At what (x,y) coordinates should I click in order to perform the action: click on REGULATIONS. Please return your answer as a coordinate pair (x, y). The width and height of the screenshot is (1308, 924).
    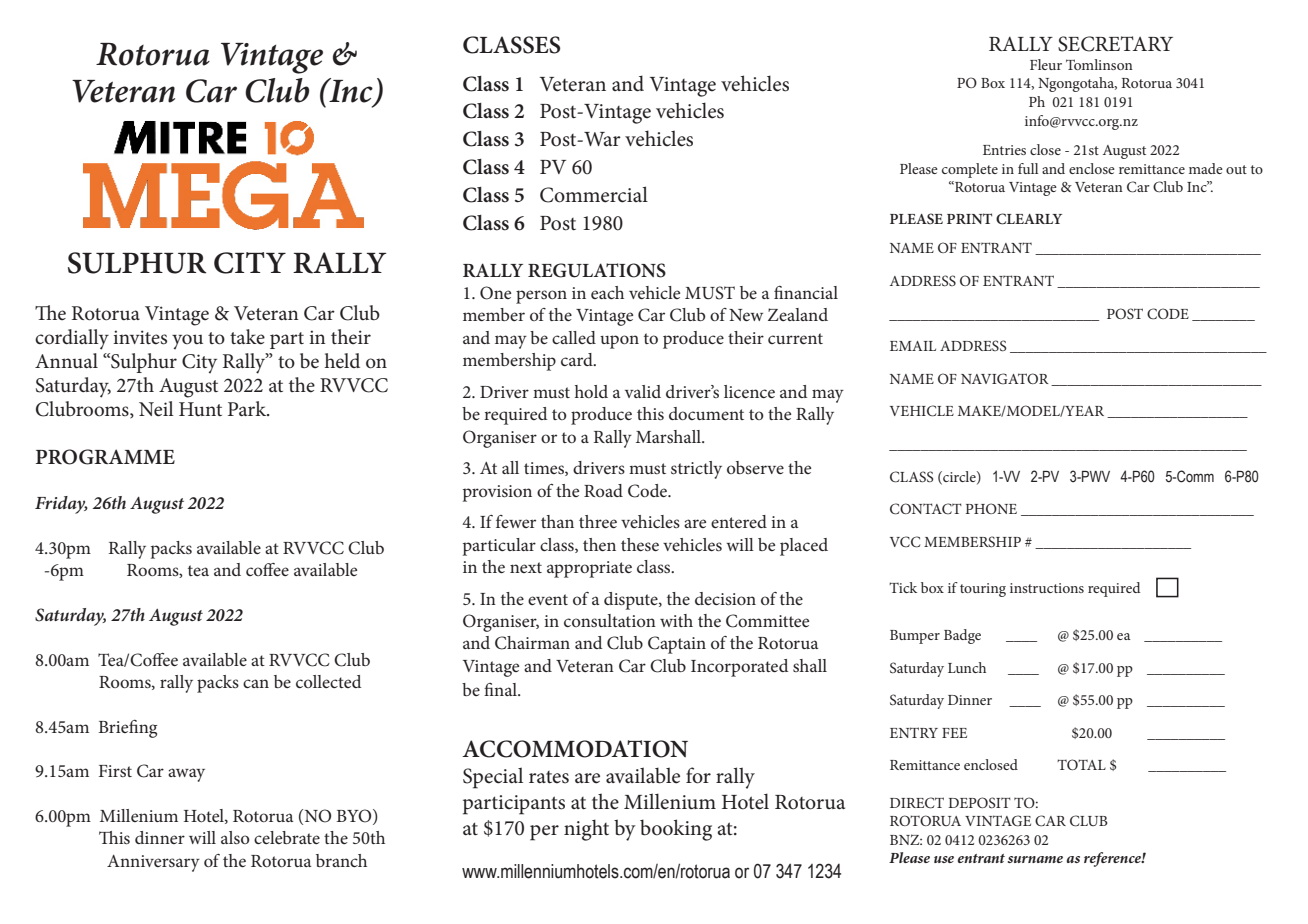
    Looking at the image, I should click on (597, 270).
